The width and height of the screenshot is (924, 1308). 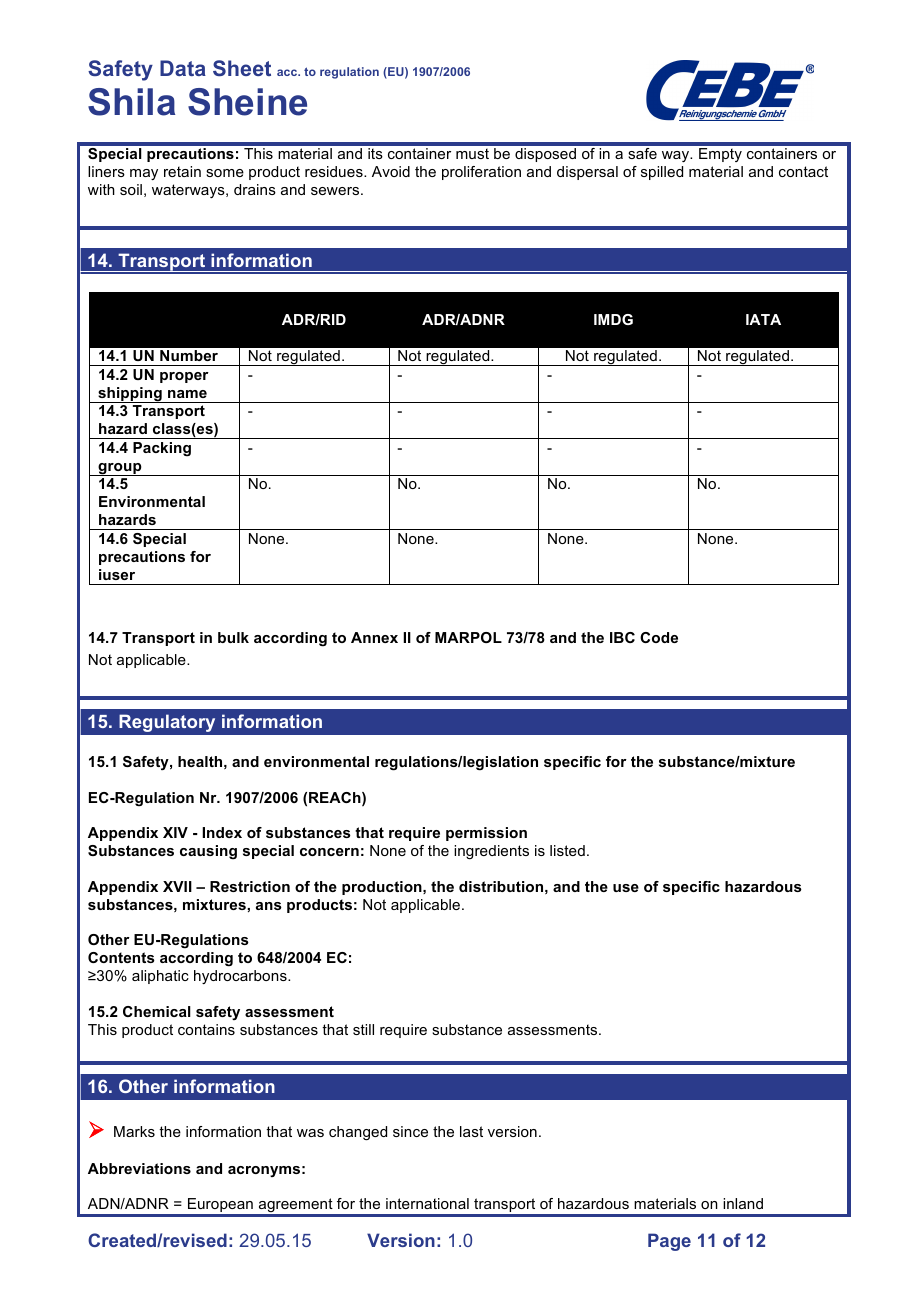 I want to click on Annex, so click(x=374, y=637).
